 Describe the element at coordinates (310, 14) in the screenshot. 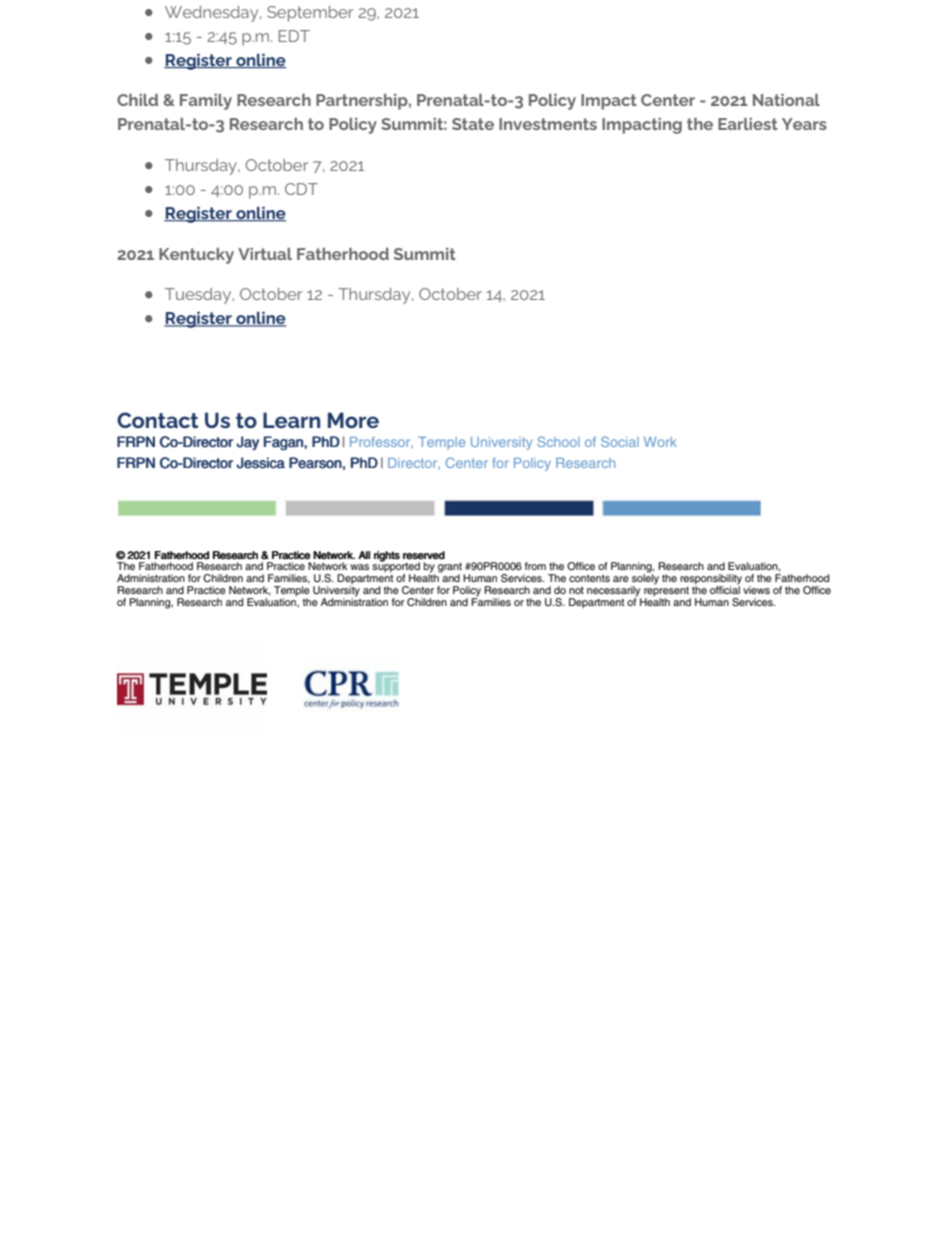

I see `September` at that location.
